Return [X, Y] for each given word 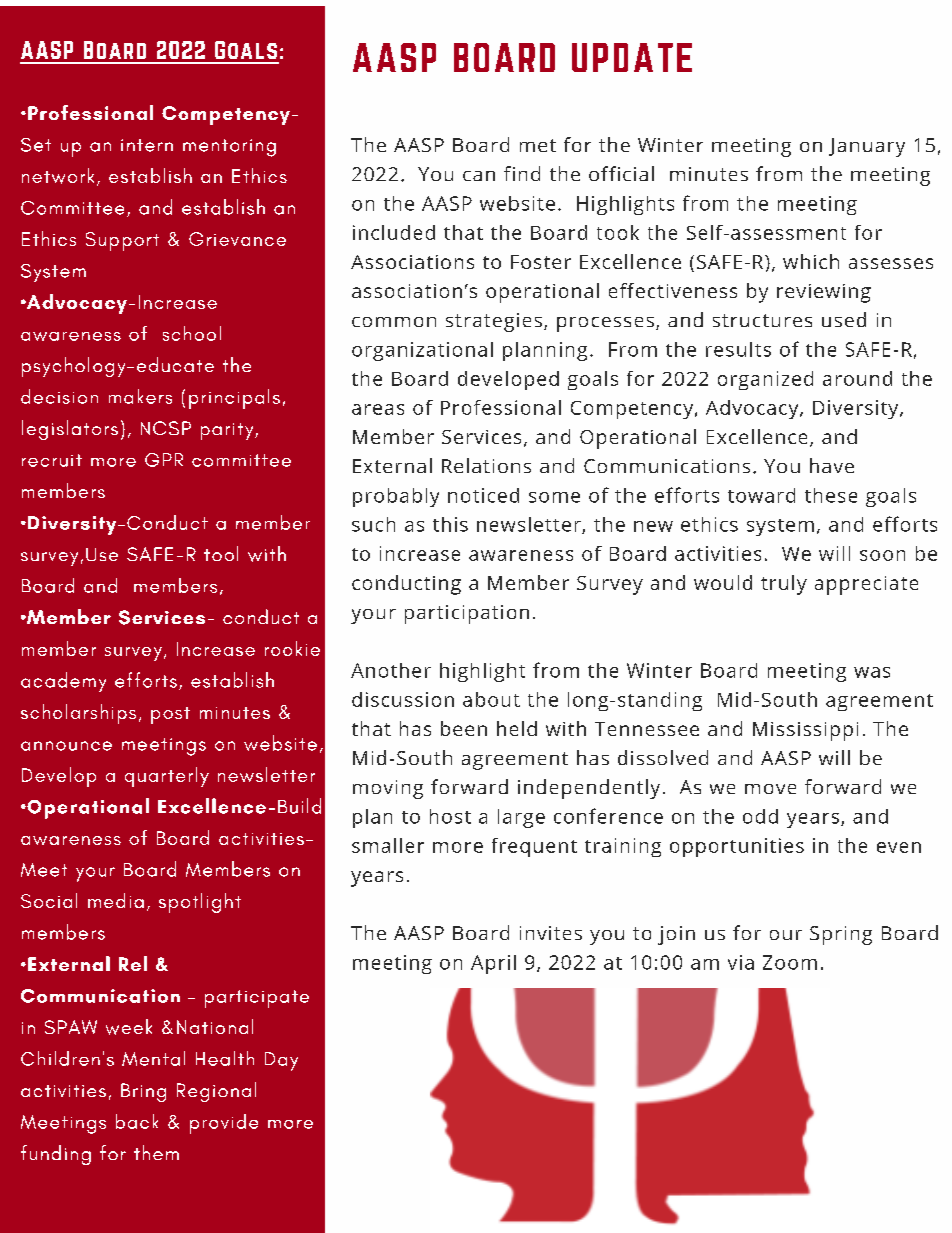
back [137, 1121]
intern [147, 145]
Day [281, 1061]
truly [784, 585]
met [538, 145]
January [867, 147]
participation [467, 614]
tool [221, 553]
